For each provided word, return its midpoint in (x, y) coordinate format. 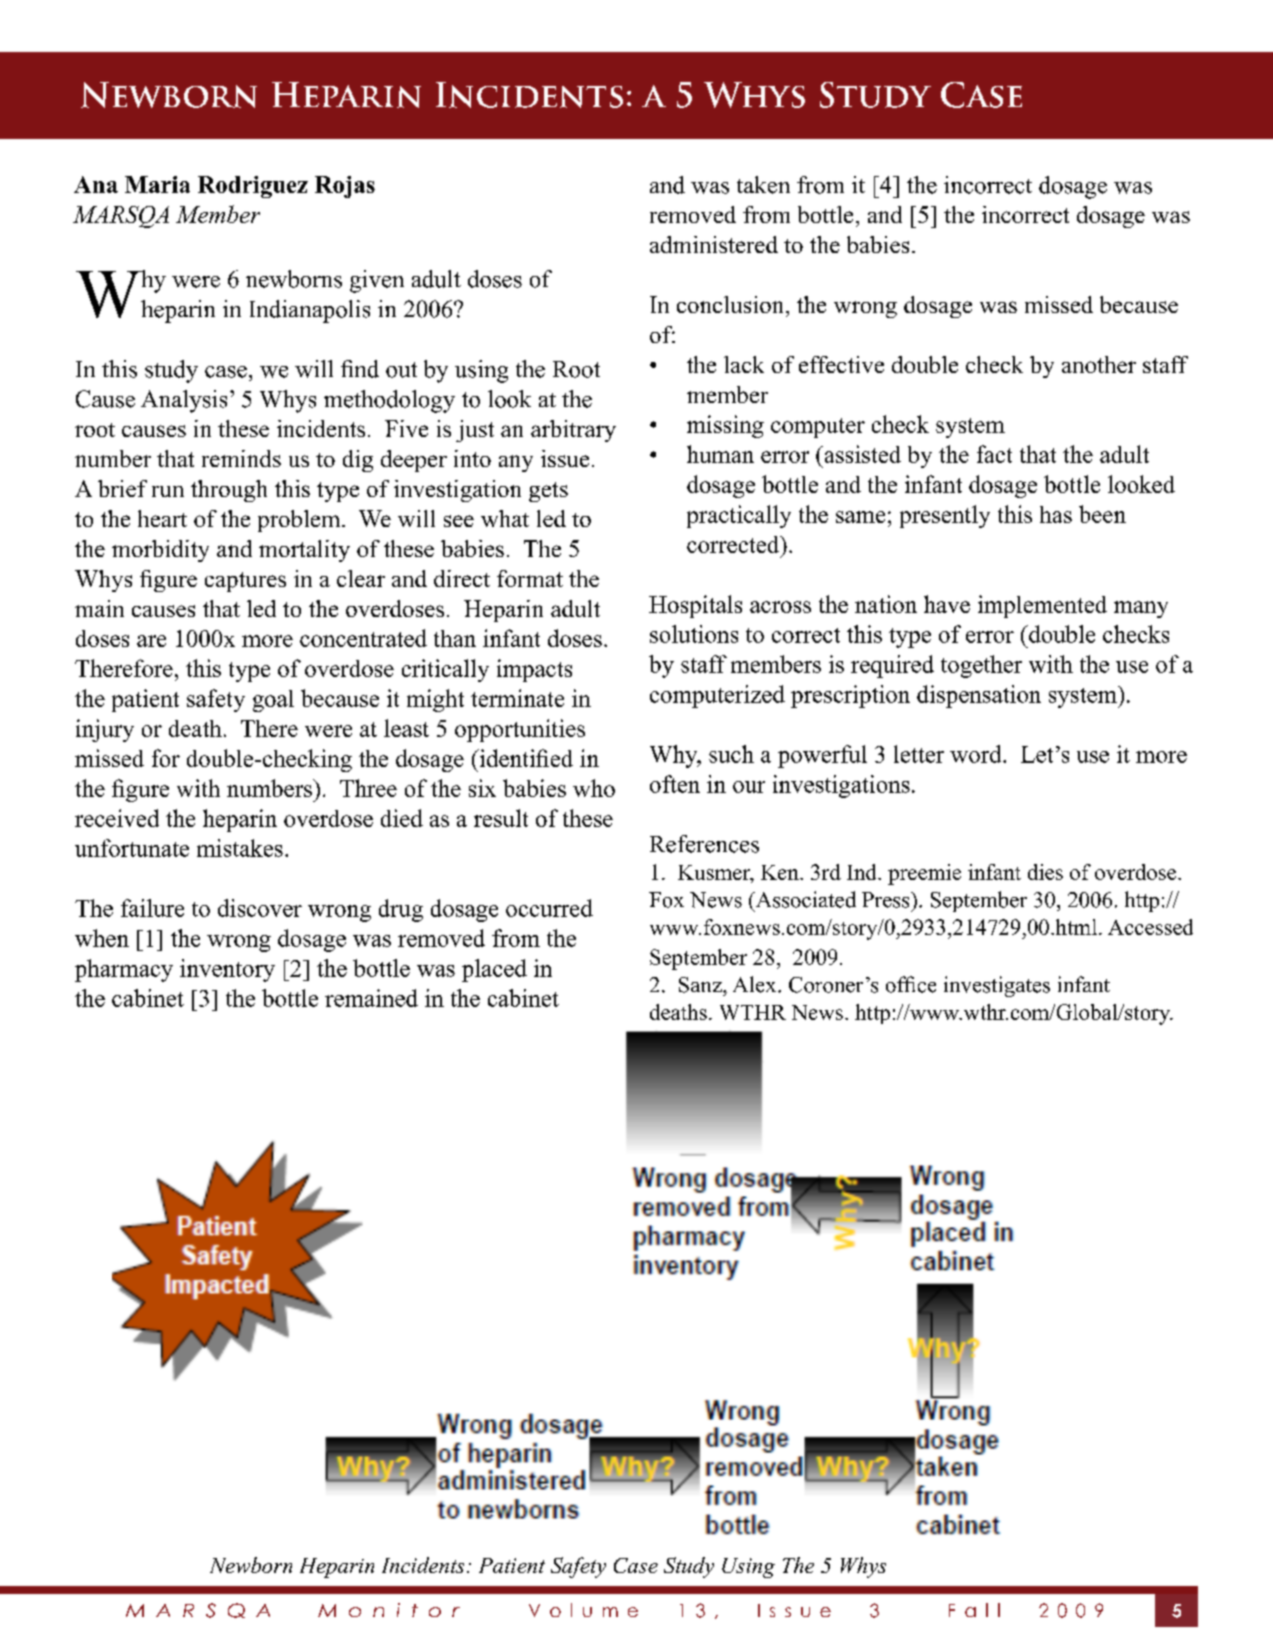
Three (368, 788)
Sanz (701, 985)
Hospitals (695, 606)
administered (714, 244)
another (1099, 364)
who (594, 788)
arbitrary (573, 431)
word (977, 754)
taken (763, 185)
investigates (997, 986)
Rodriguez (253, 187)
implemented (1042, 606)
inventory (227, 970)
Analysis (184, 401)
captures (245, 582)
